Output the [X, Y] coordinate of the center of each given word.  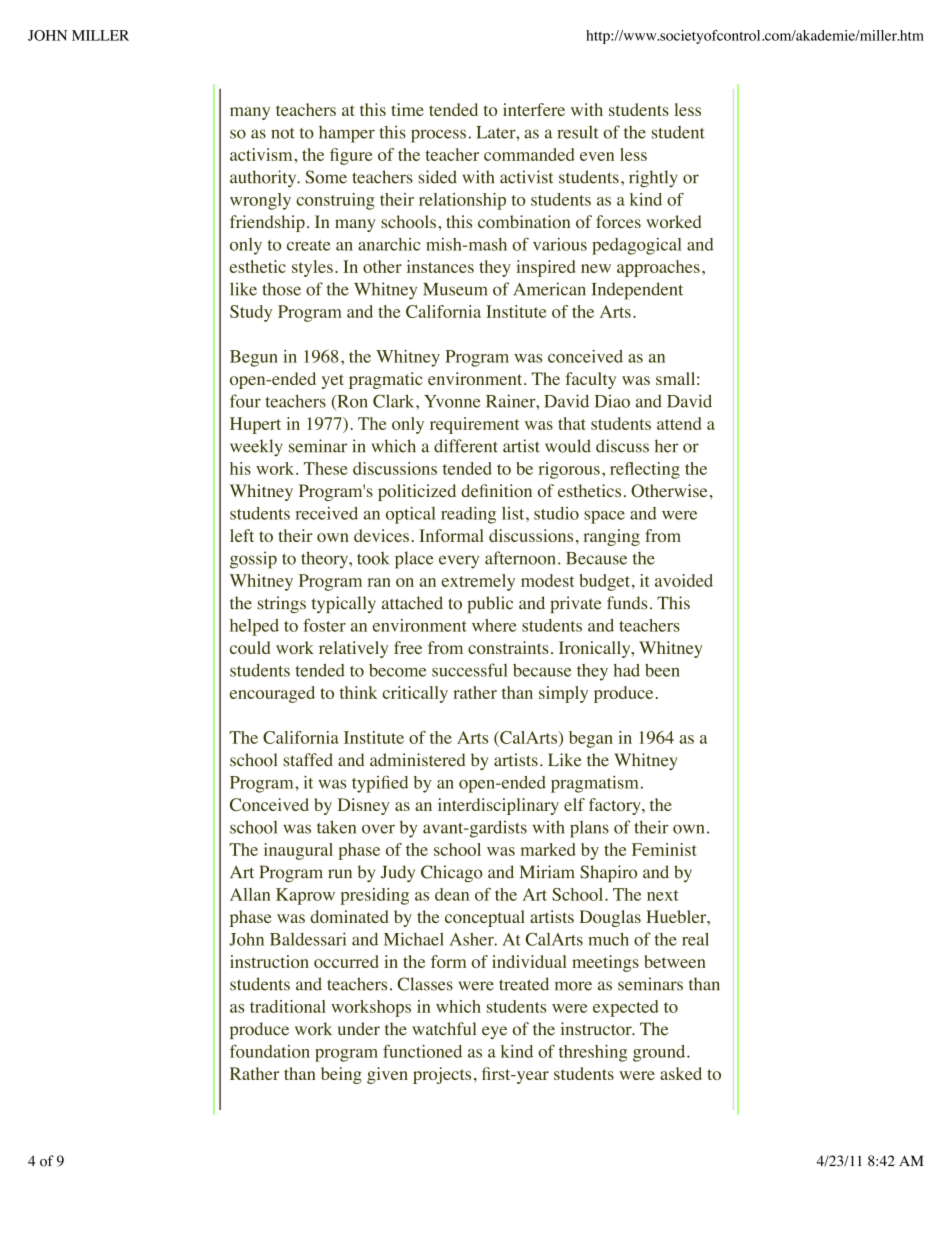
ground [660, 1053]
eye [494, 1032]
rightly [653, 179]
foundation [270, 1051]
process [438, 136]
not [283, 133]
